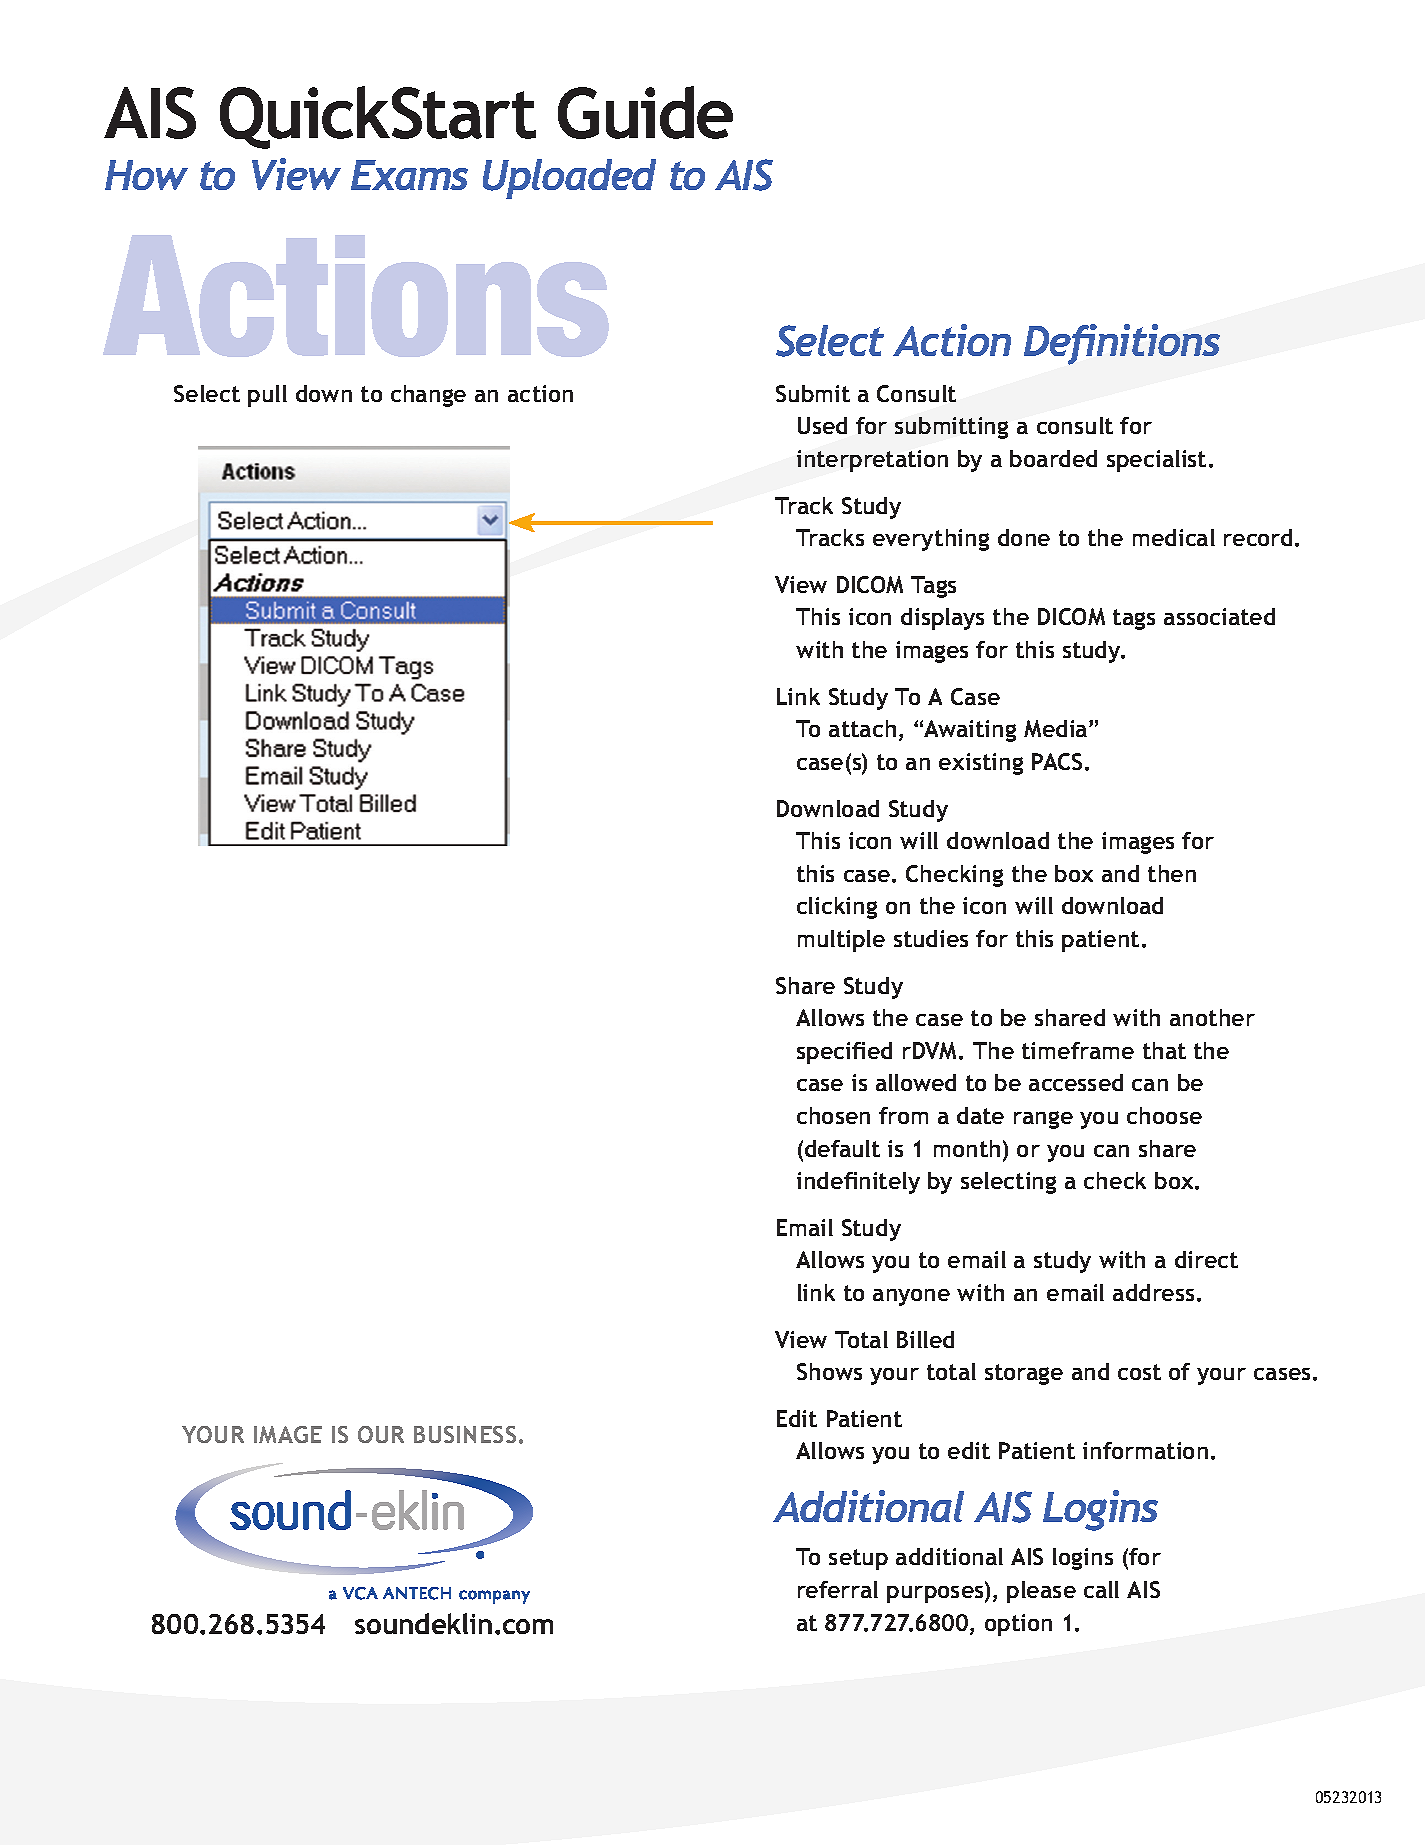  I want to click on then, so click(1172, 873).
